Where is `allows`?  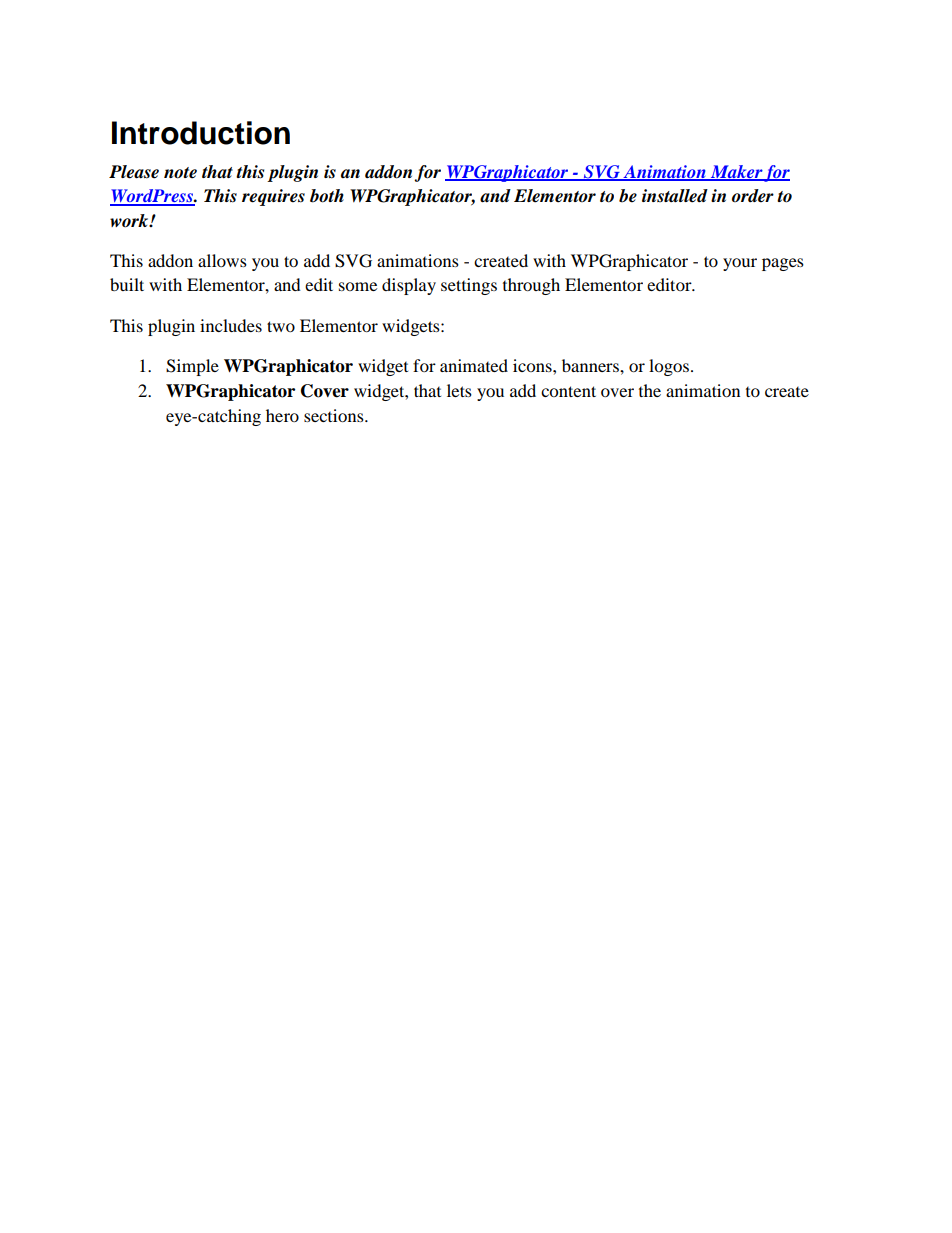 allows is located at coordinates (222, 260).
